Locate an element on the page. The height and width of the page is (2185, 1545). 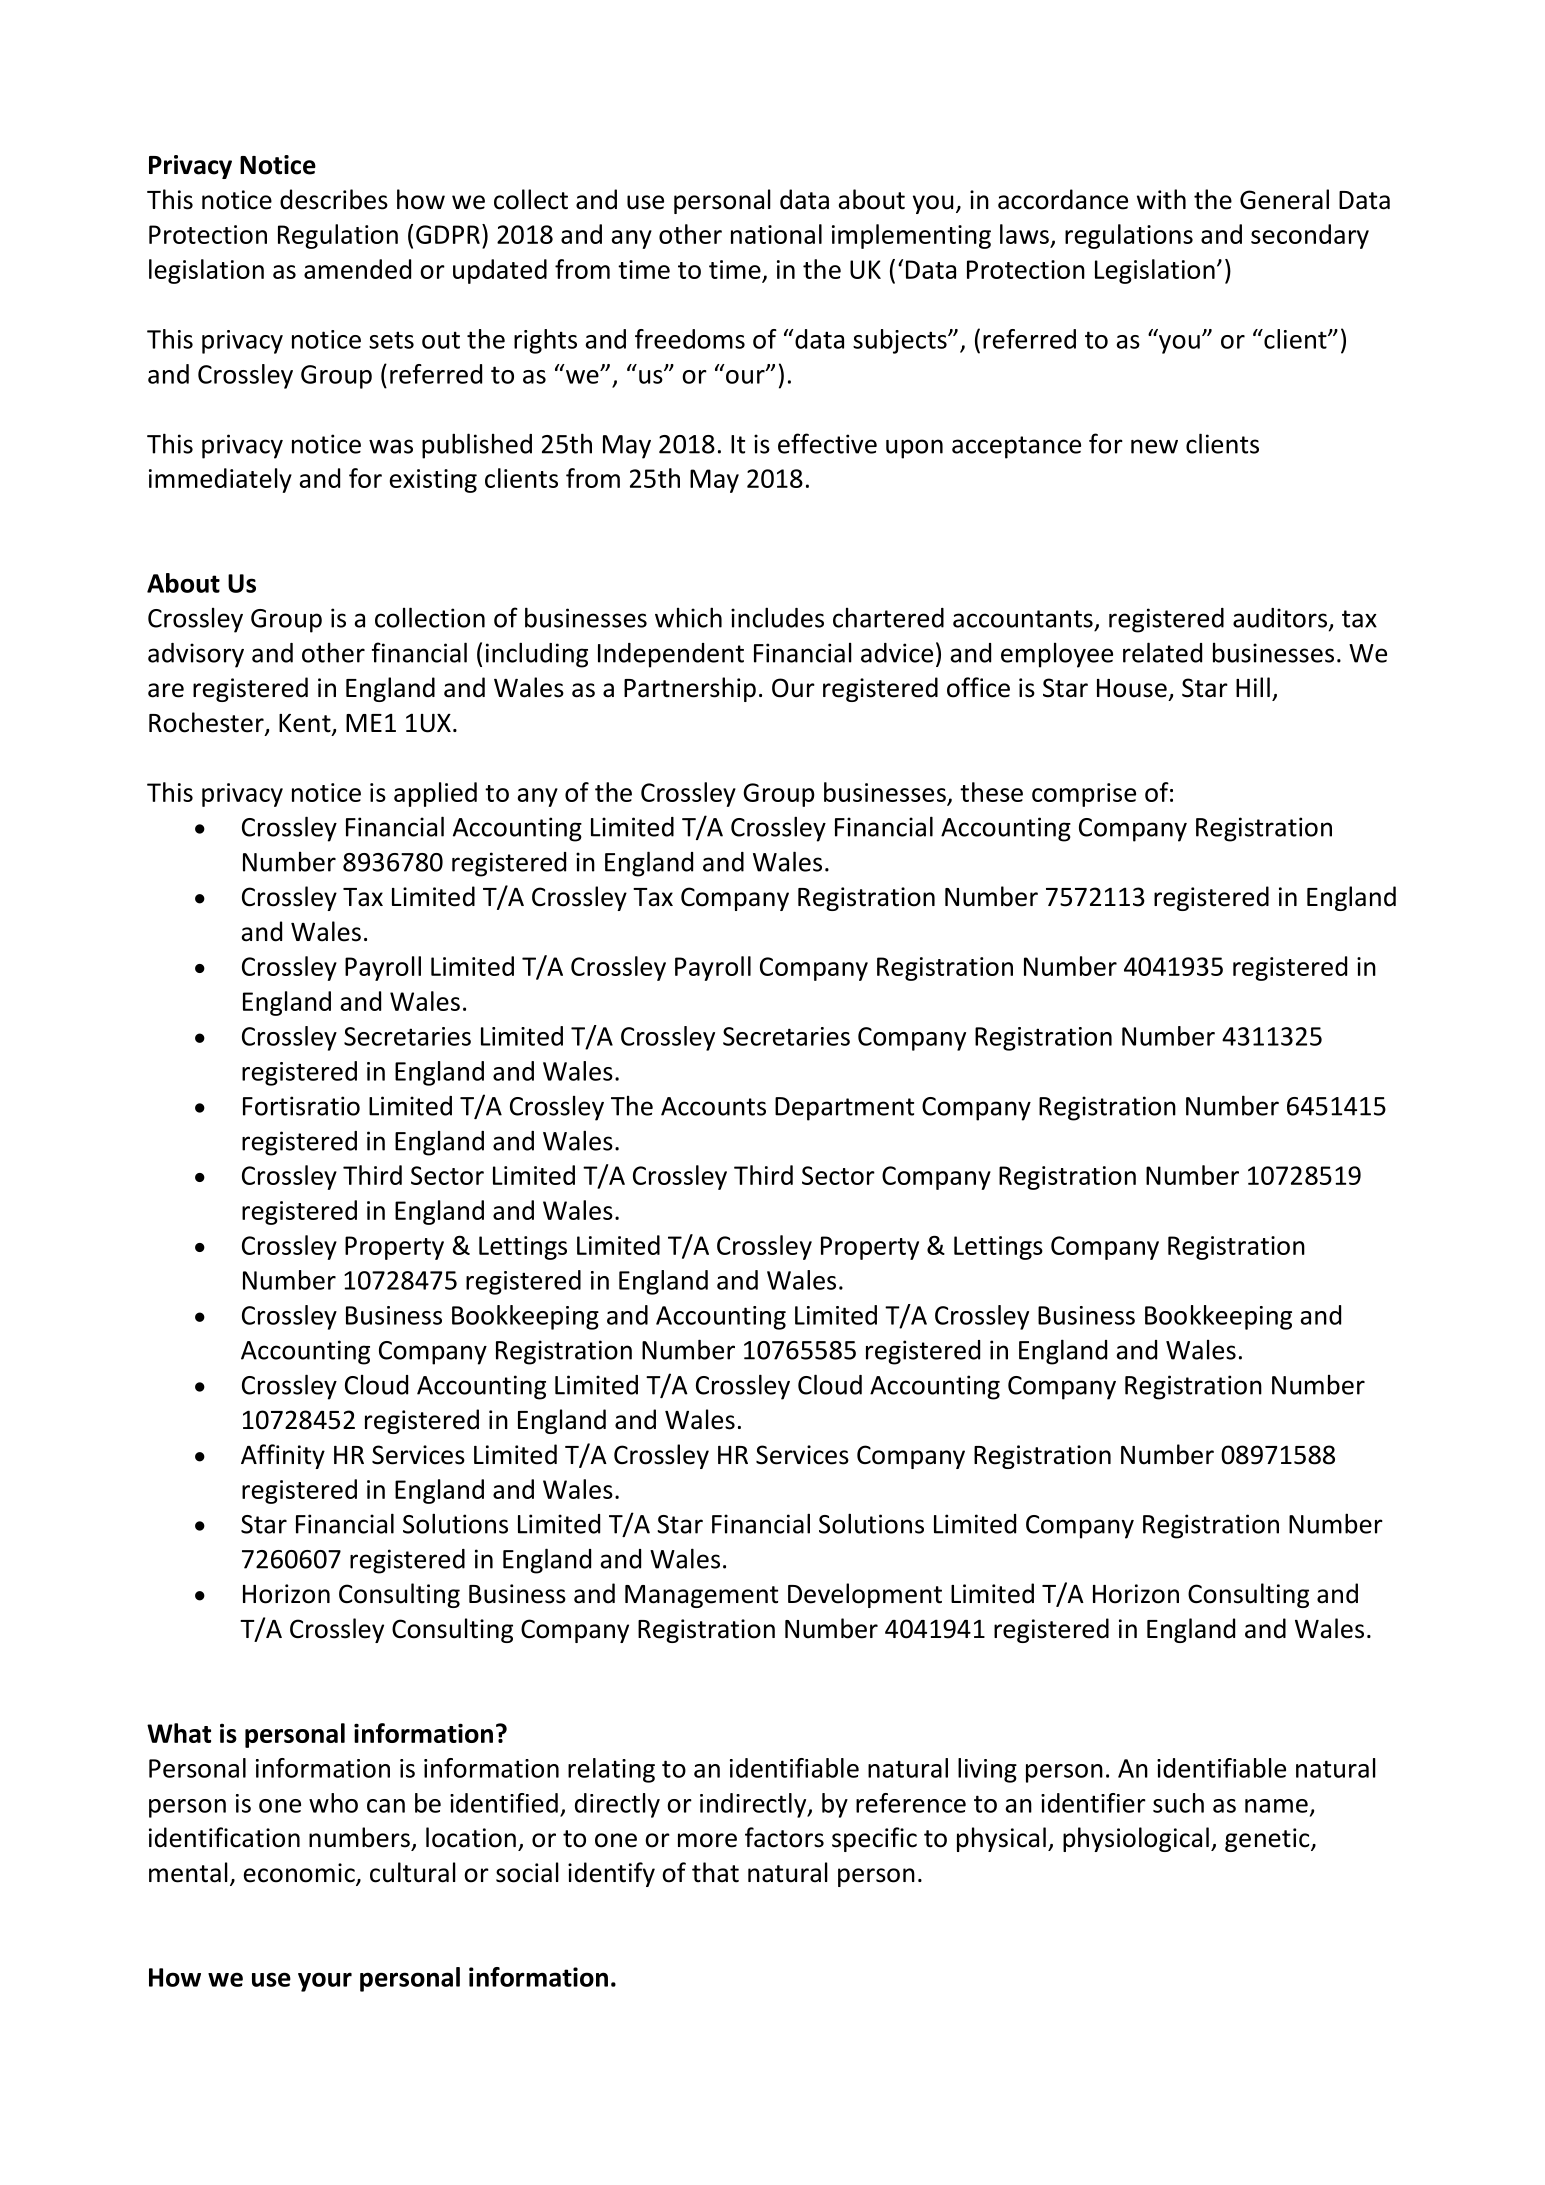
Management is located at coordinates (701, 1596).
